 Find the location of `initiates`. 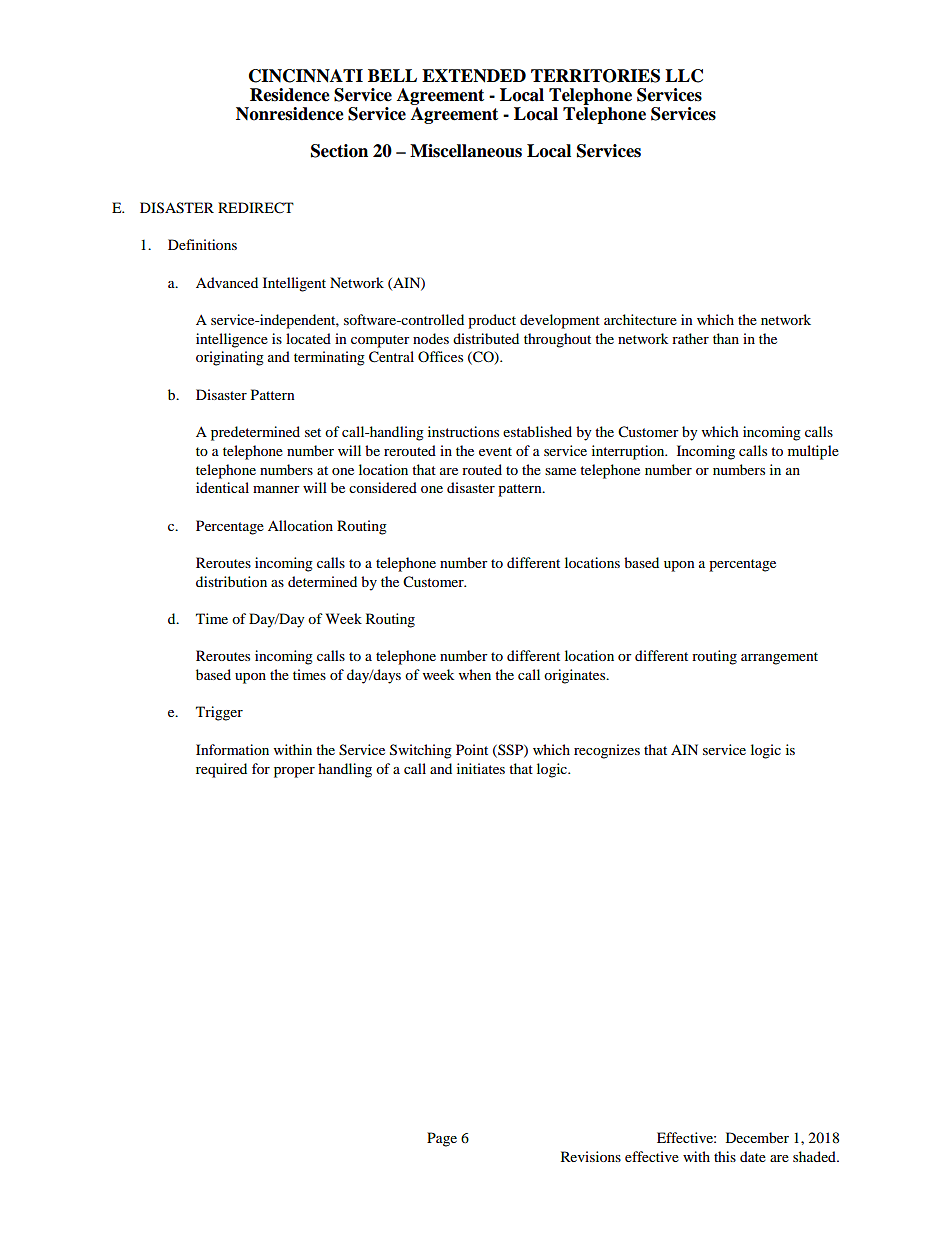

initiates is located at coordinates (481, 768).
